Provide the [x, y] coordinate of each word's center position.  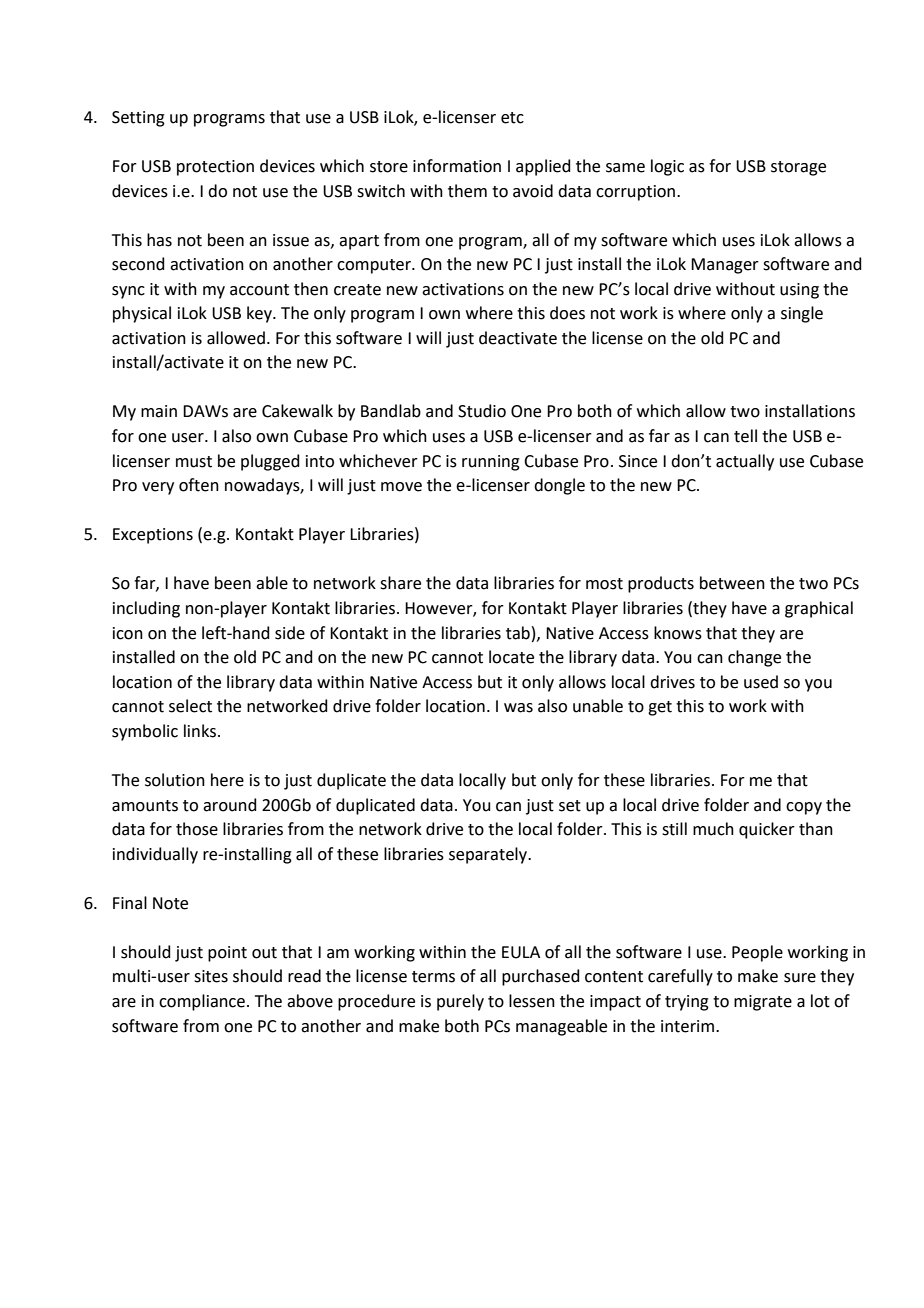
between [732, 583]
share [400, 583]
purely [460, 1002]
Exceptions [153, 536]
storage [798, 168]
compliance [202, 1002]
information [457, 166]
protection [215, 168]
